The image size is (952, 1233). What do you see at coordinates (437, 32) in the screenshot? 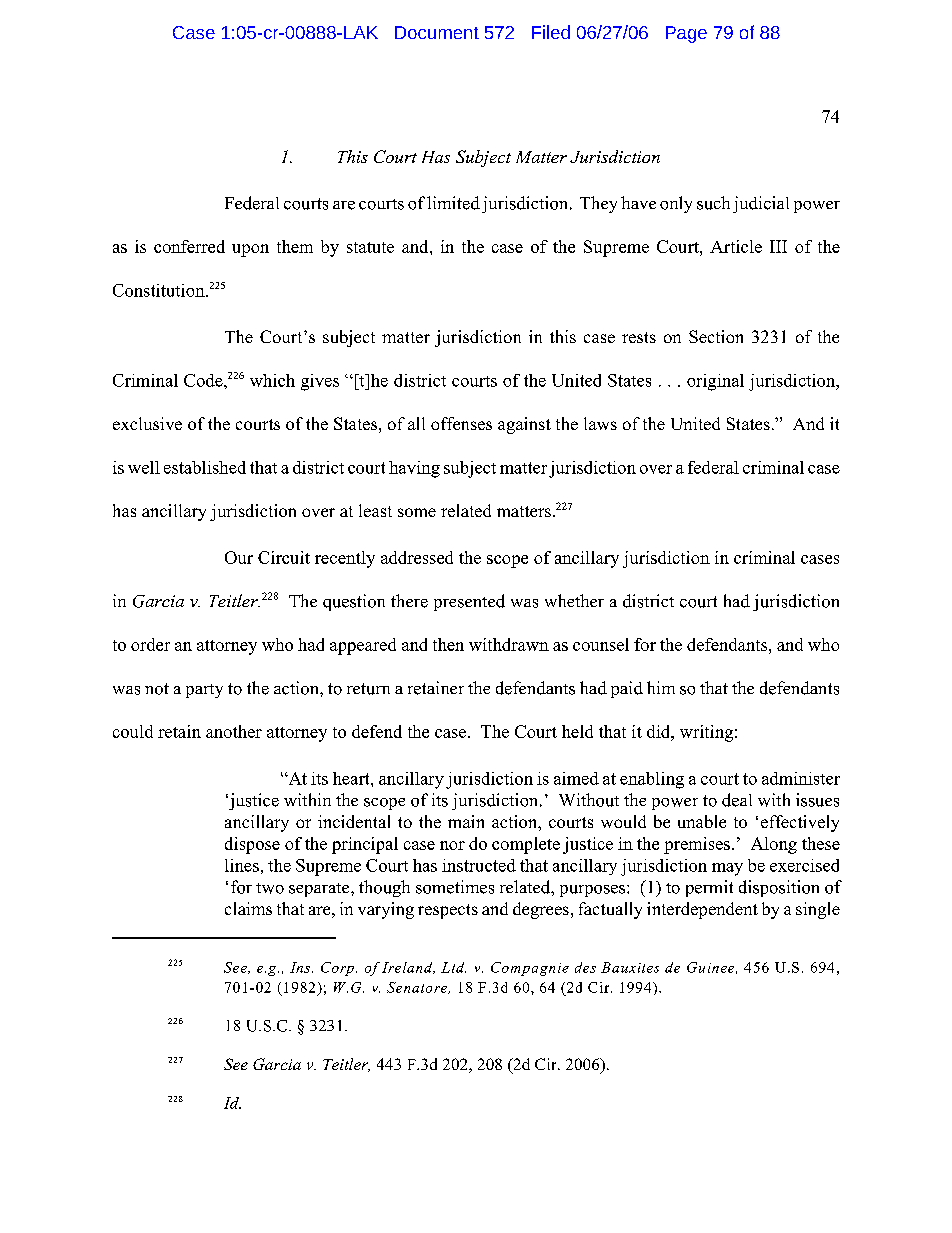
I see `Document` at bounding box center [437, 32].
